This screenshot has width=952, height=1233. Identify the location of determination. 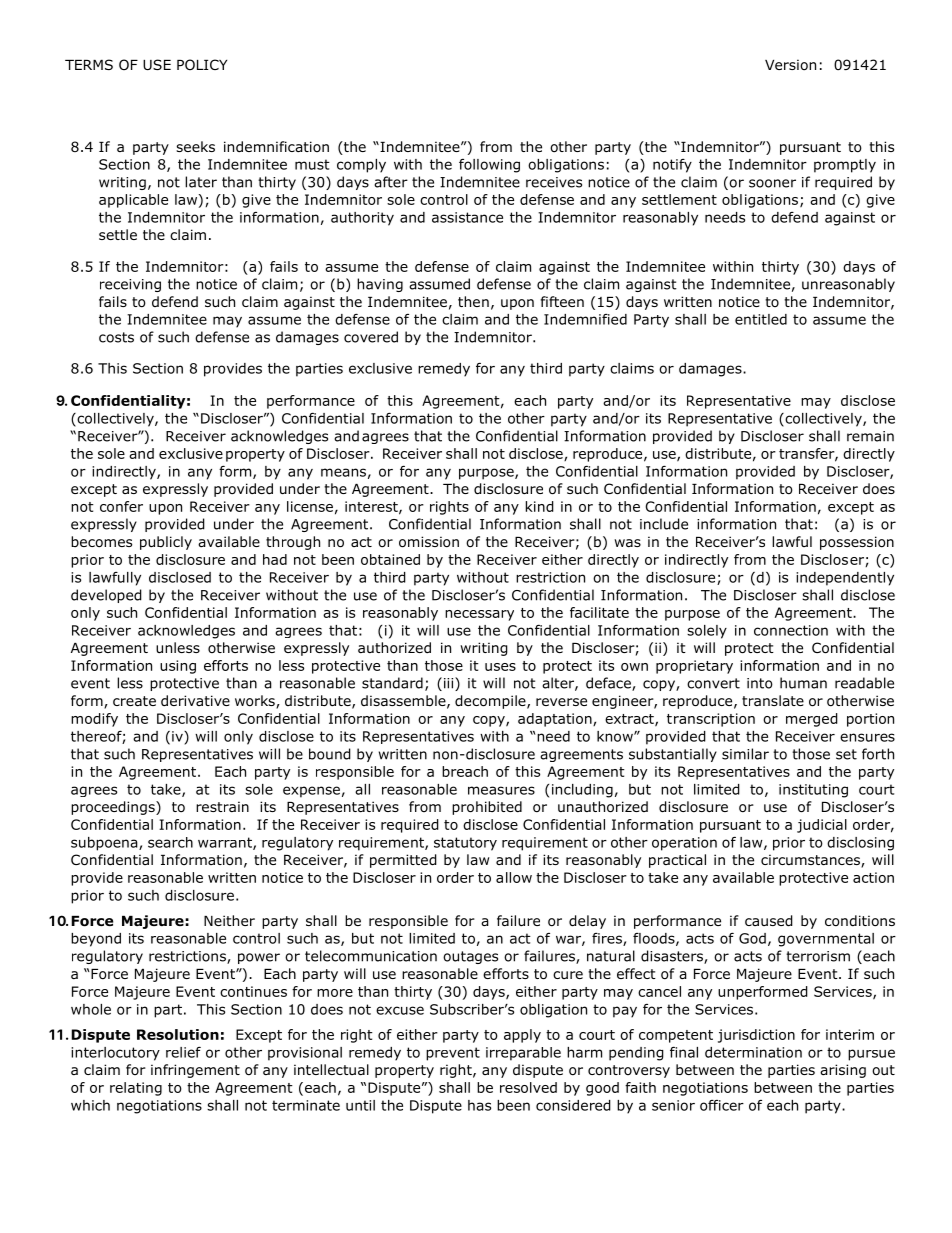
(753, 1052).
